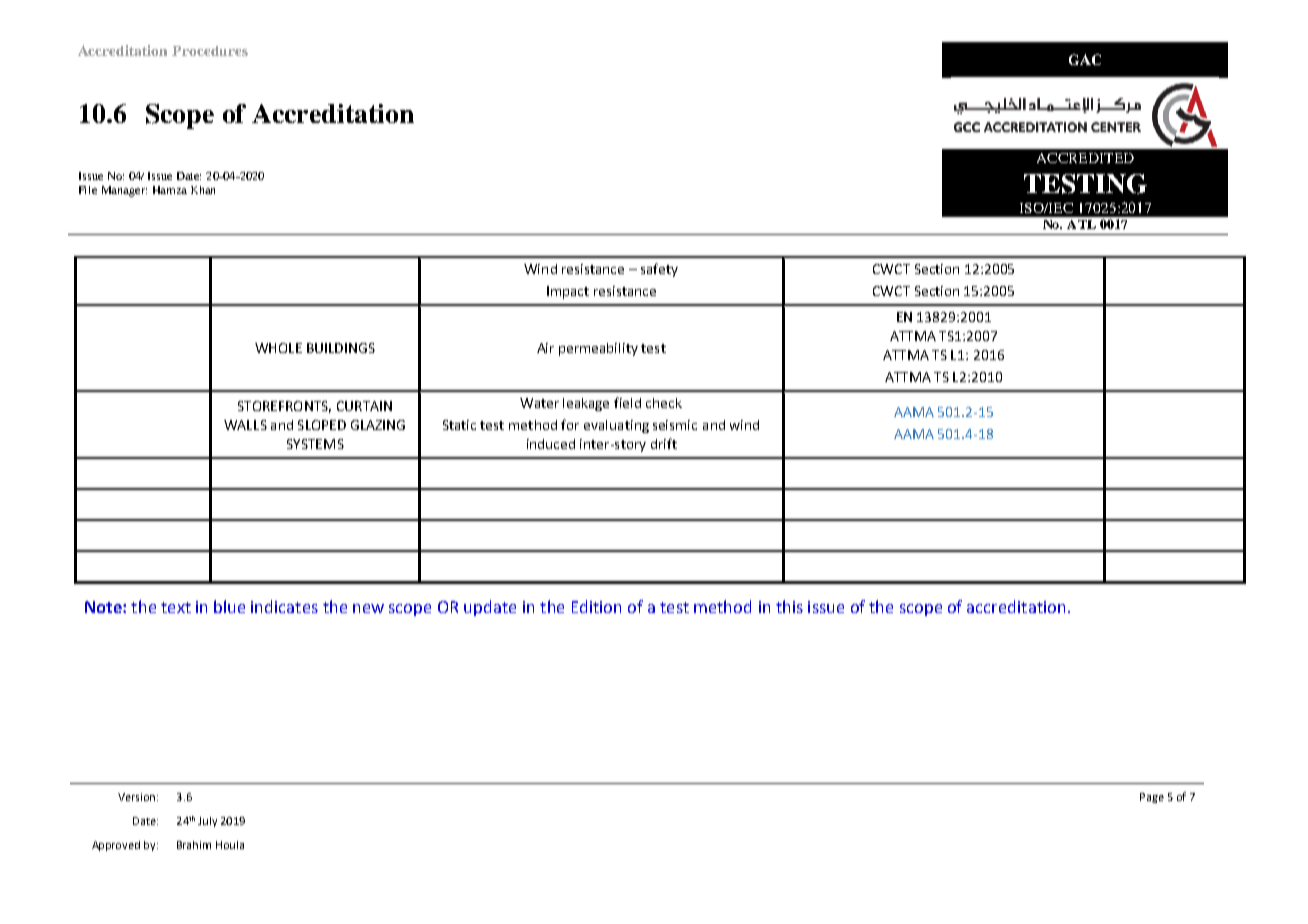 This document has width=1308, height=924. Describe the element at coordinates (1085, 158) in the document. I see `ACCREDITED` at that location.
